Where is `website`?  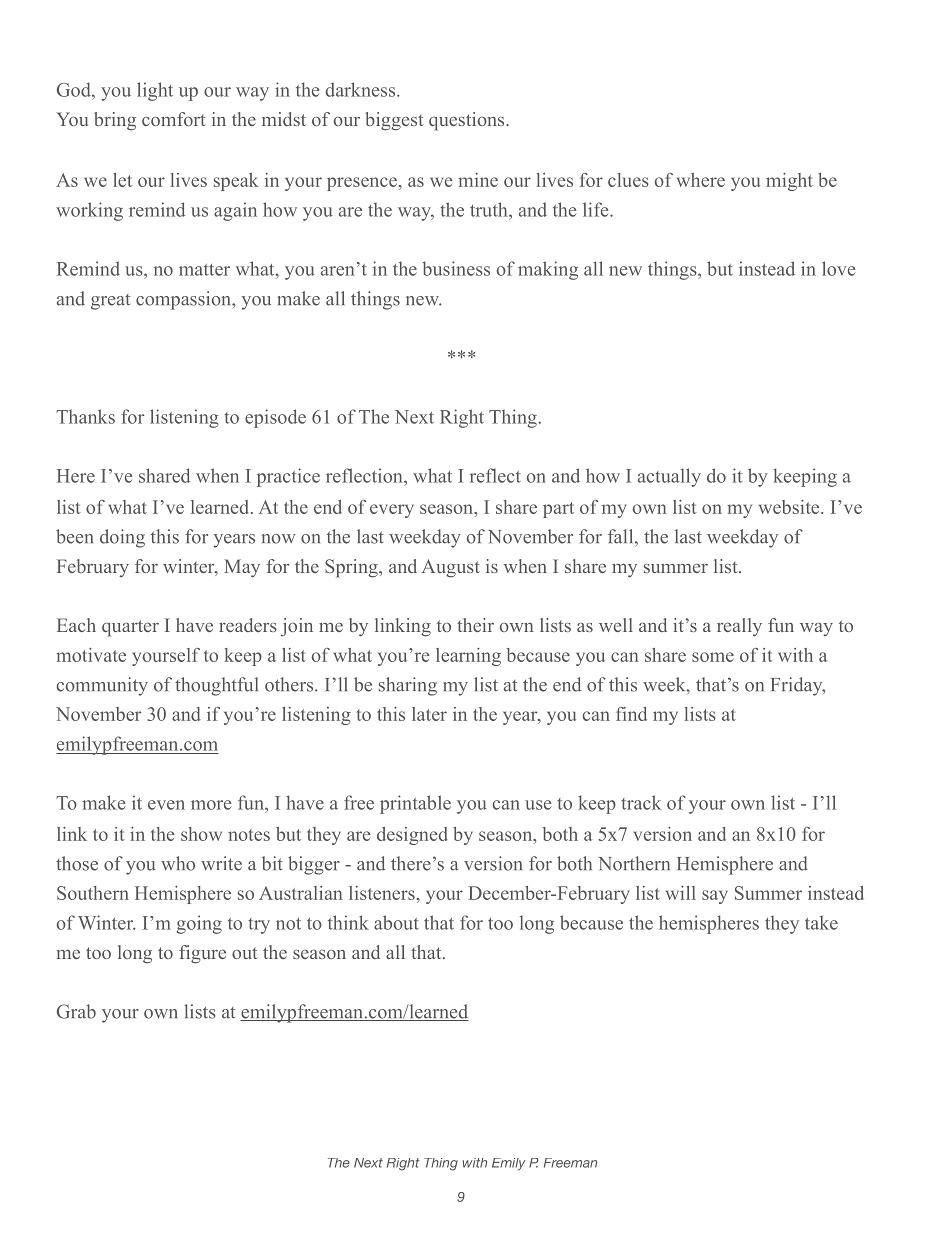 website is located at coordinates (790, 507).
